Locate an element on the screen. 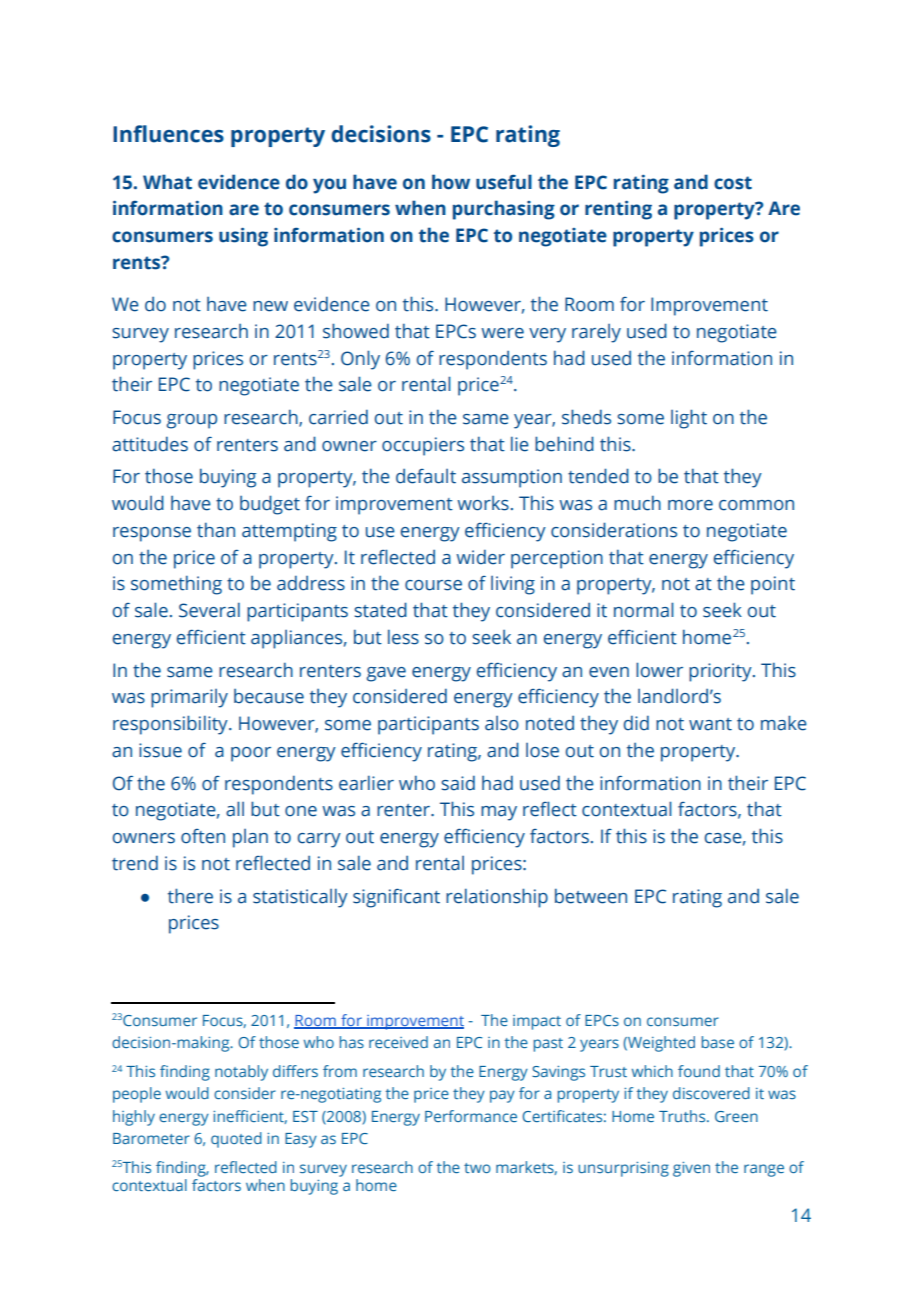  Truths is located at coordinates (683, 1116).
